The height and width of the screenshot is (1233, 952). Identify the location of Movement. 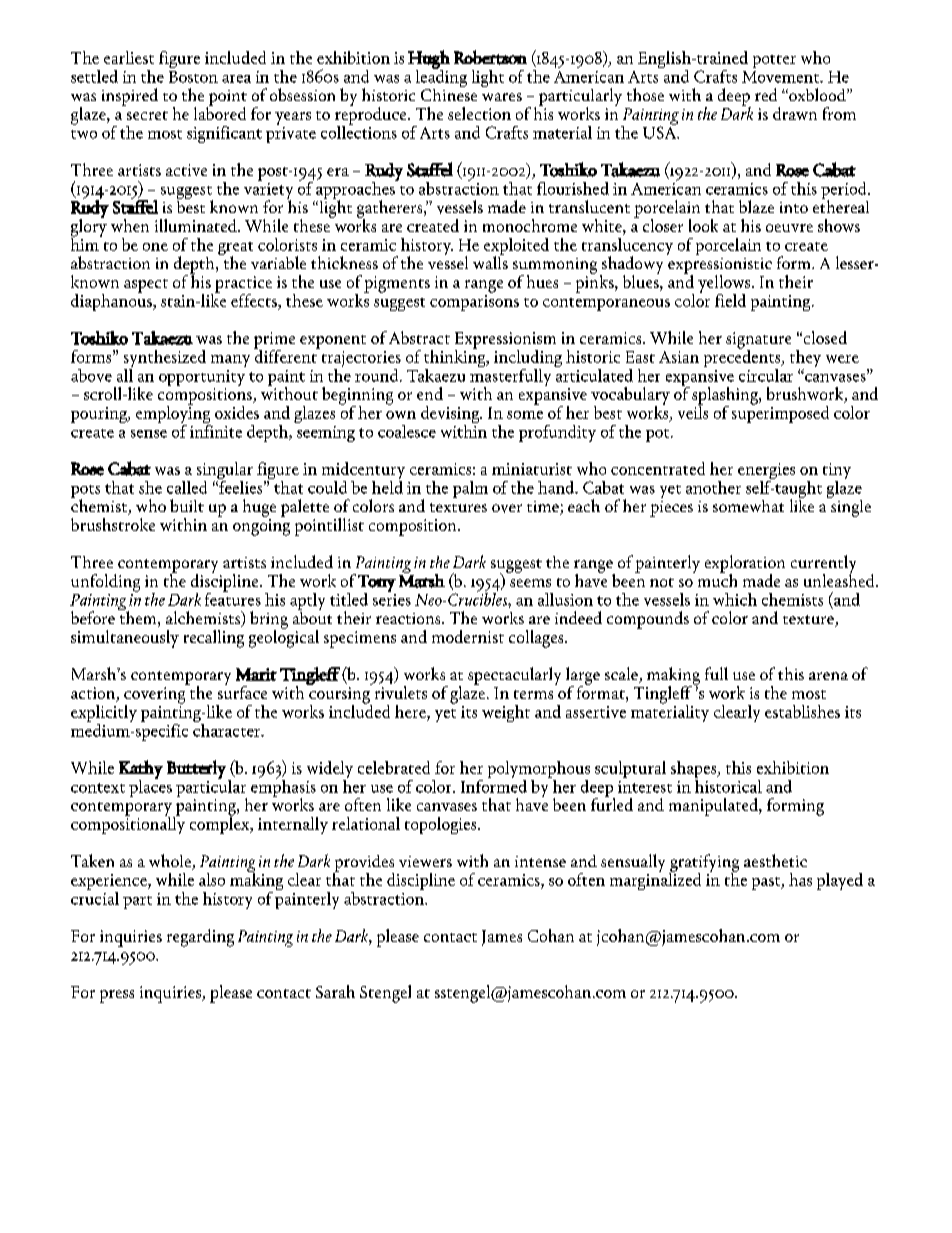
(782, 77).
